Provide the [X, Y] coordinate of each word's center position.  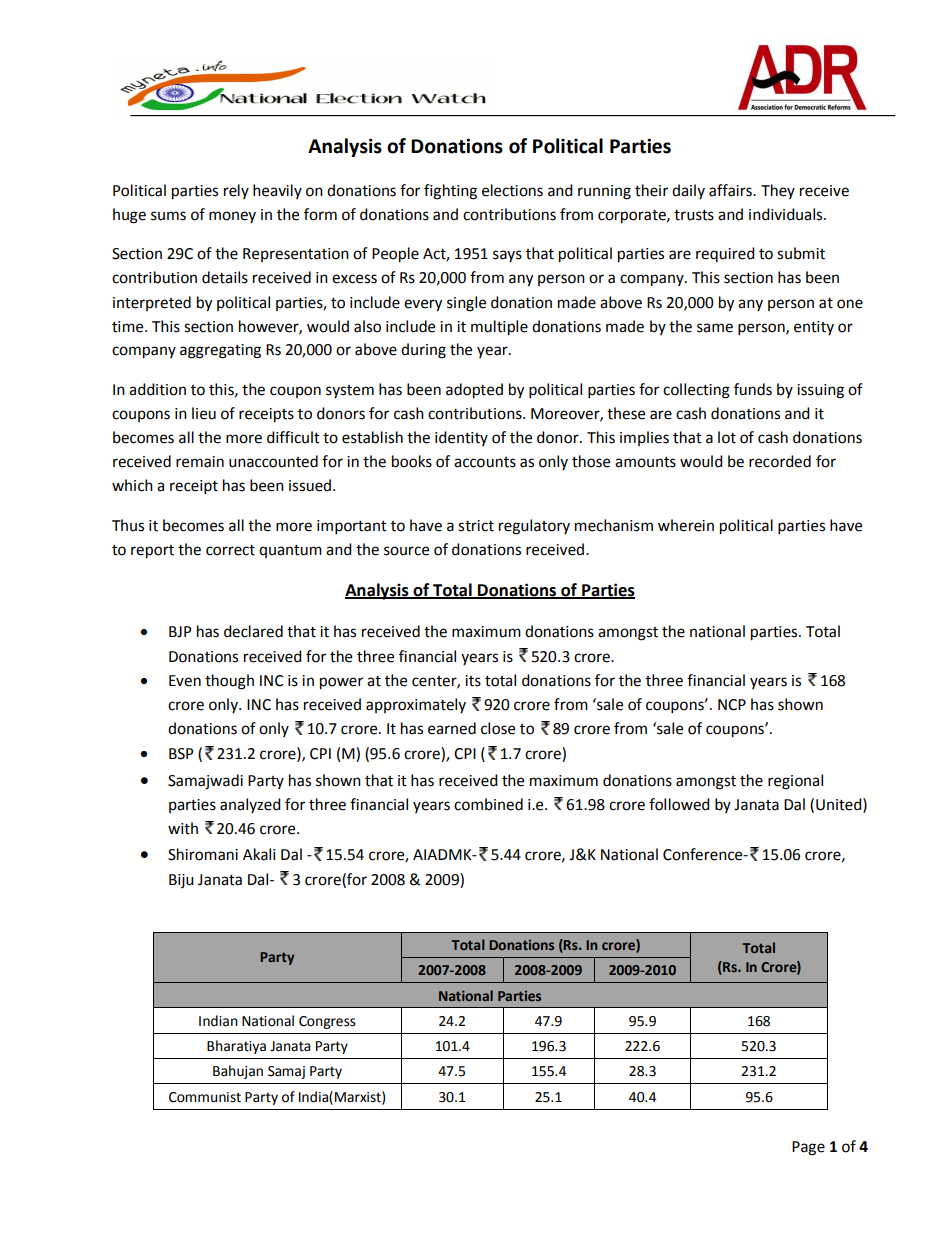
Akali [259, 854]
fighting [450, 192]
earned [452, 728]
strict [476, 526]
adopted [474, 391]
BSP [181, 754]
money [232, 217]
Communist [205, 1097]
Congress [327, 1022]
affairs [731, 190]
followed [679, 804]
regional [795, 782]
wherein [686, 525]
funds [753, 389]
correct [230, 550]
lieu [204, 413]
